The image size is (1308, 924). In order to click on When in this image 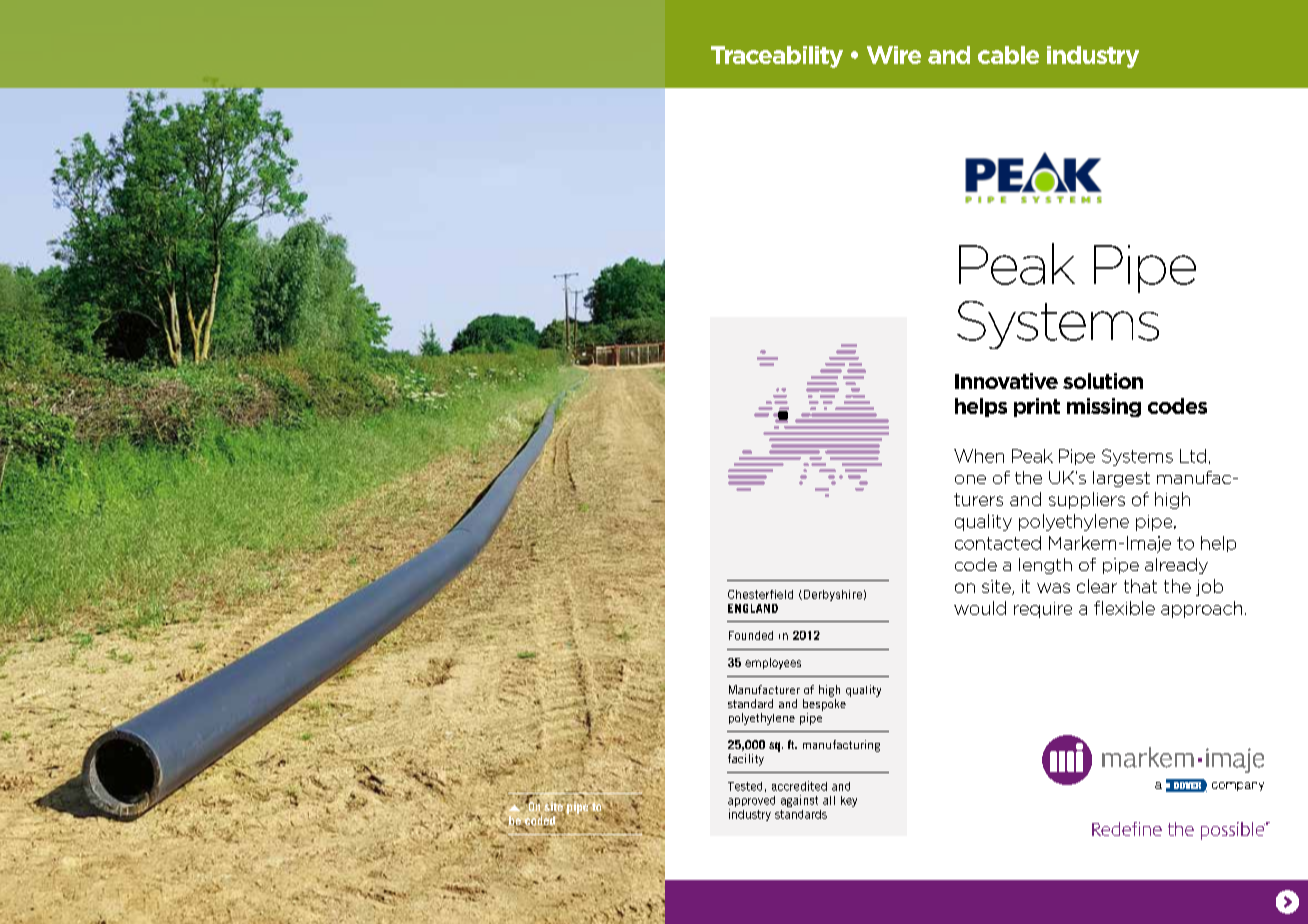, I will do `click(979, 456)`.
